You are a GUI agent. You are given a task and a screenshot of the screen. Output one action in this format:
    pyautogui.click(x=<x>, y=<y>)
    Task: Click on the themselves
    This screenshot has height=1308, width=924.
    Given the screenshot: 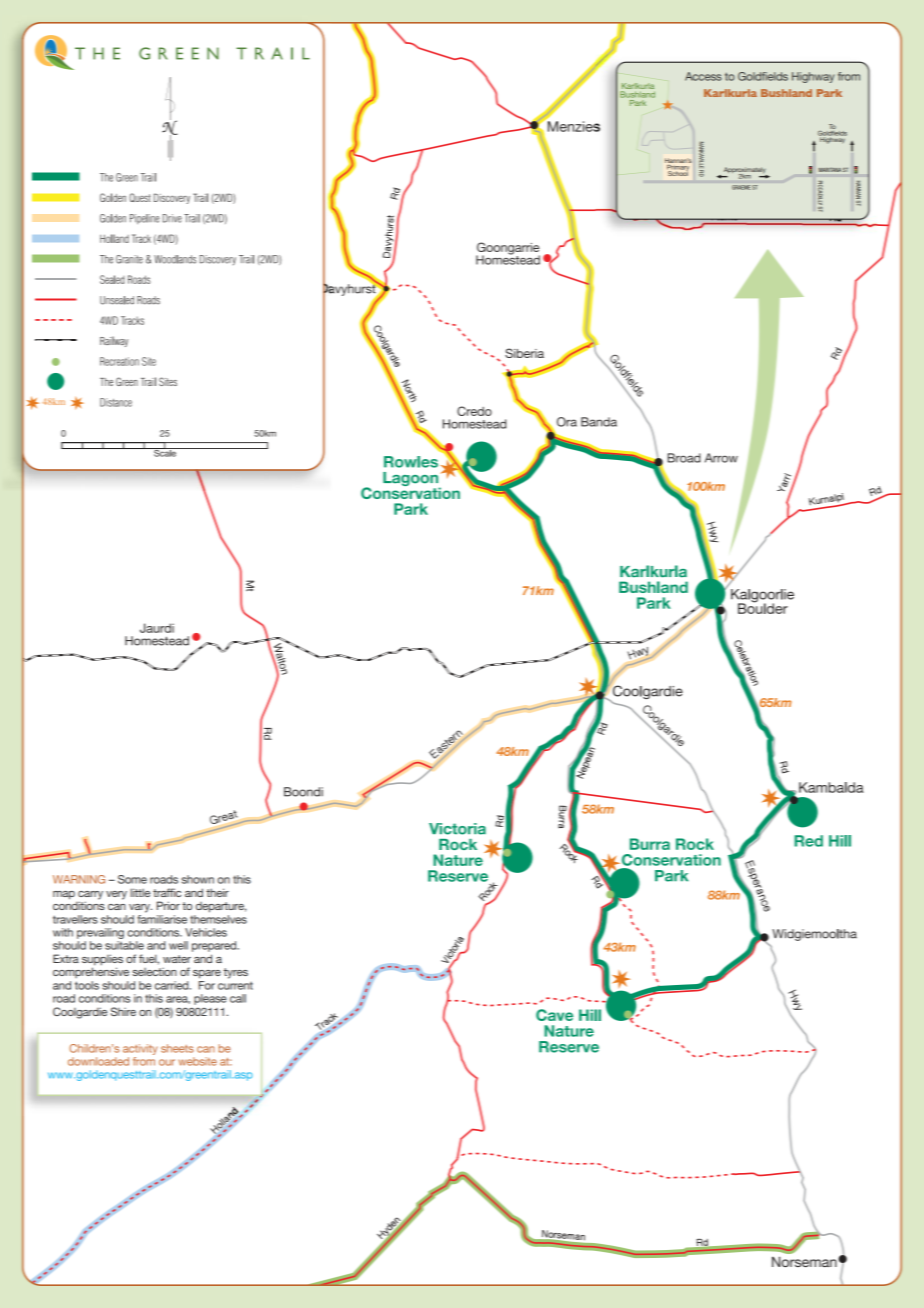 What is the action you would take?
    pyautogui.click(x=218, y=919)
